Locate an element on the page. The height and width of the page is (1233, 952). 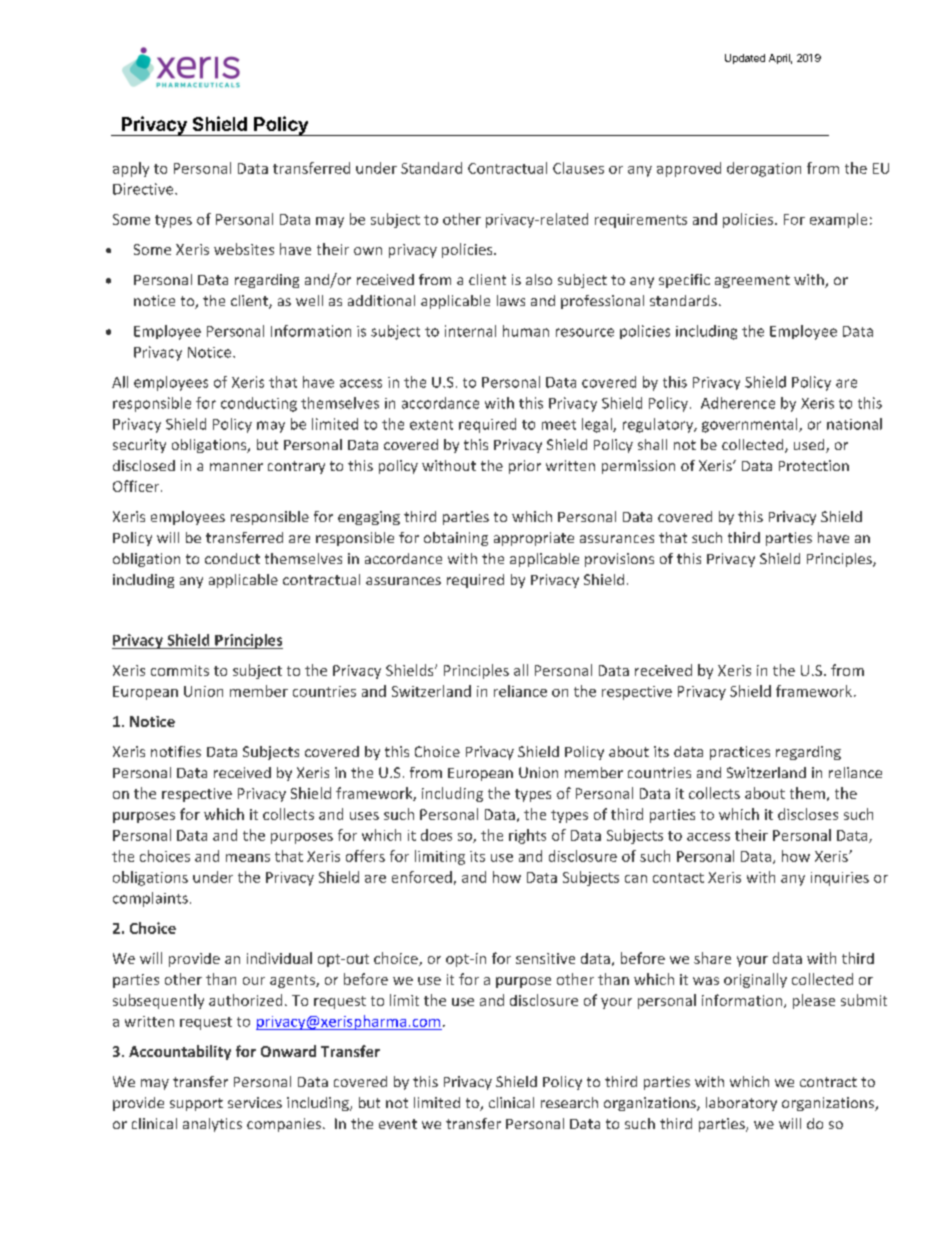
notifies is located at coordinates (176, 751).
